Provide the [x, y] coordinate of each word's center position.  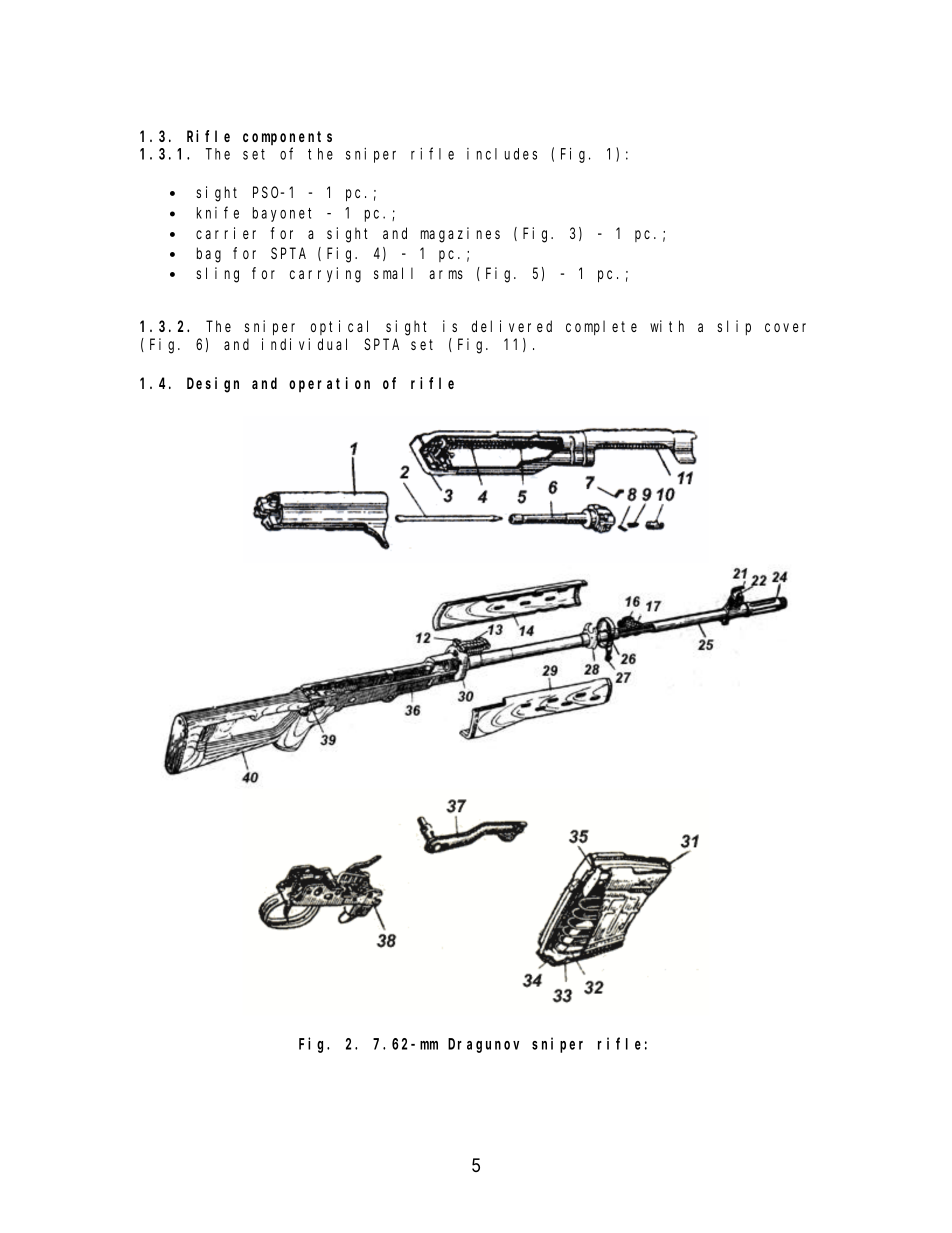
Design [213, 385]
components [287, 138]
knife [218, 212]
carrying [325, 275]
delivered [512, 326]
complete [601, 327]
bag [209, 255]
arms [446, 274]
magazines [460, 235]
